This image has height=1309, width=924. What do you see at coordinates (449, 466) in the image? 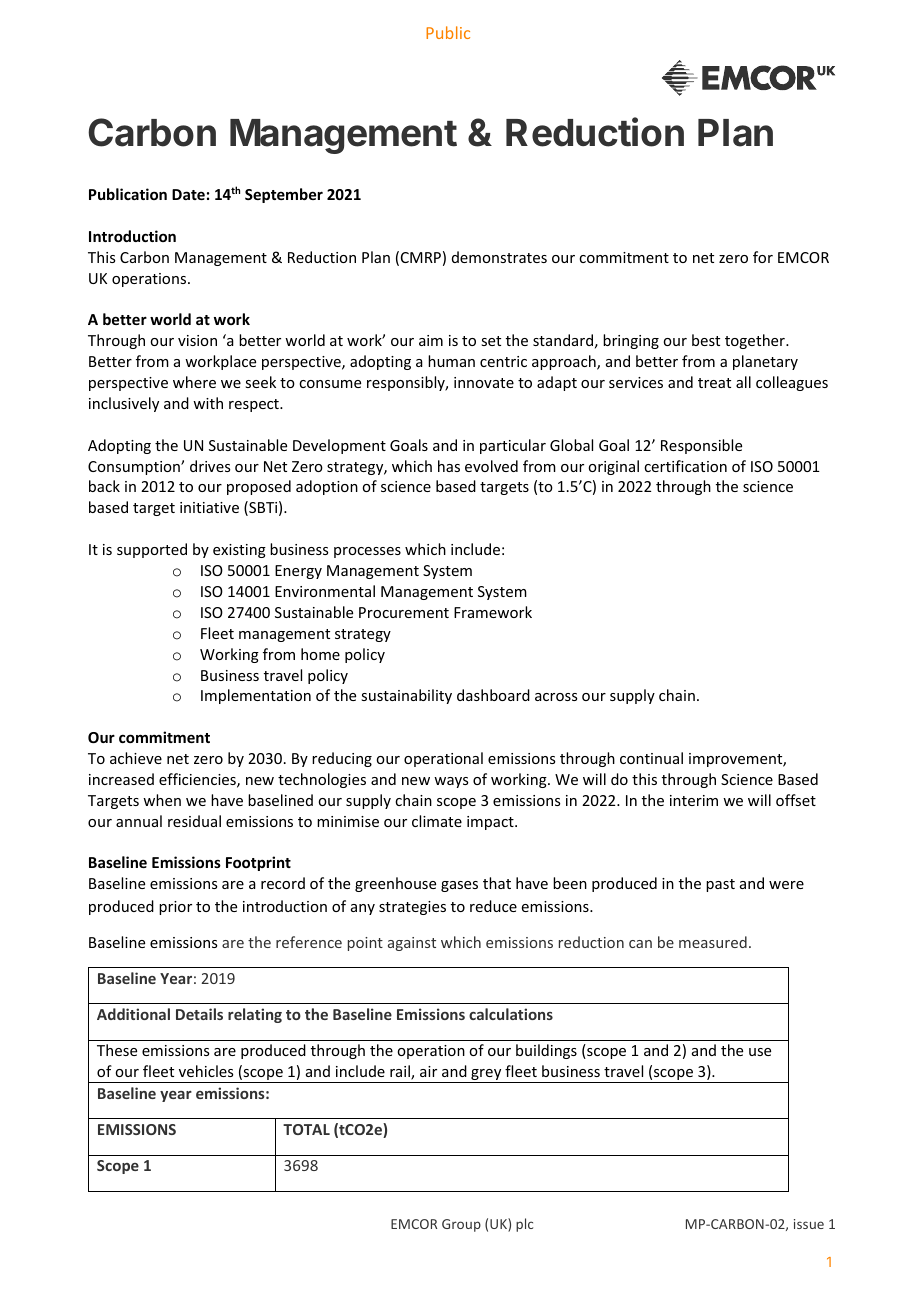
I see `has` at bounding box center [449, 466].
